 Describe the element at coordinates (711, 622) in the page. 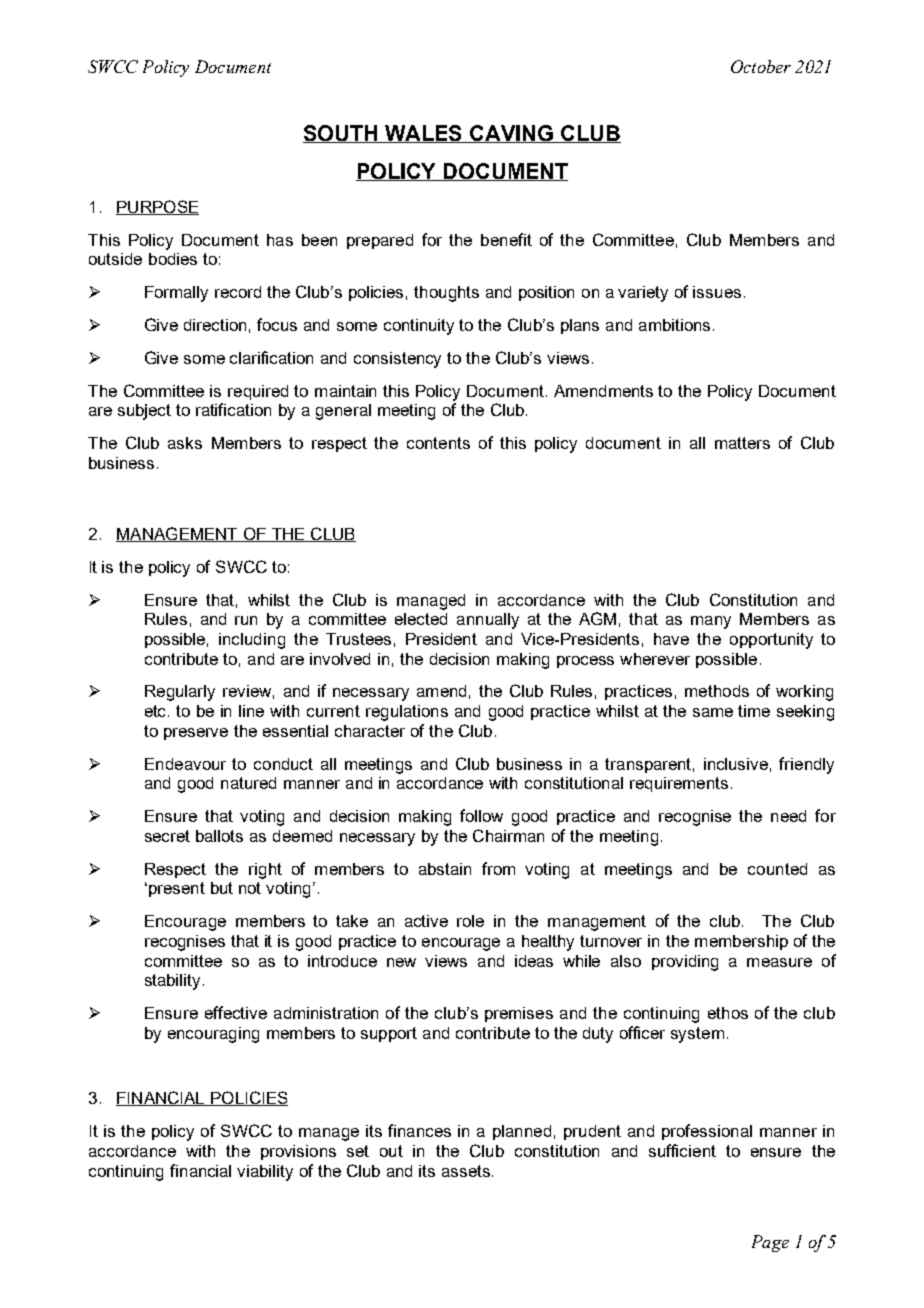

I see `many` at that location.
